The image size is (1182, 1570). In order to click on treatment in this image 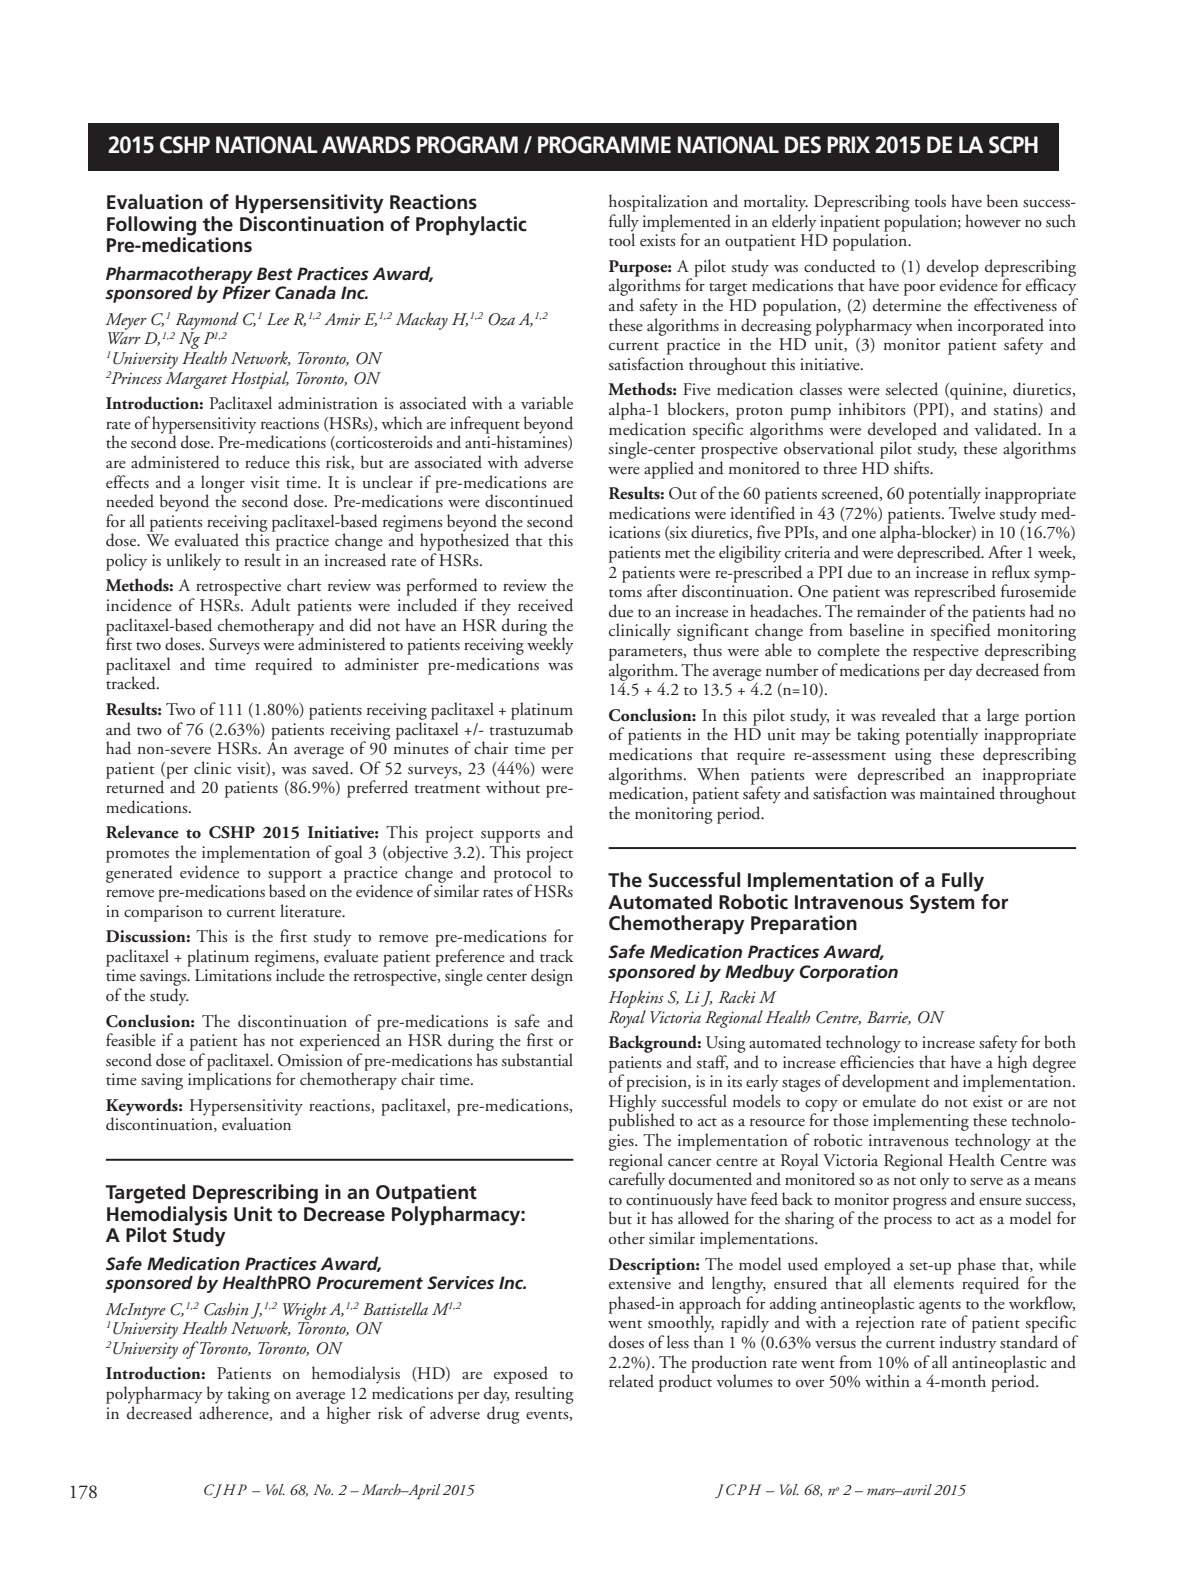, I will do `click(447, 789)`.
